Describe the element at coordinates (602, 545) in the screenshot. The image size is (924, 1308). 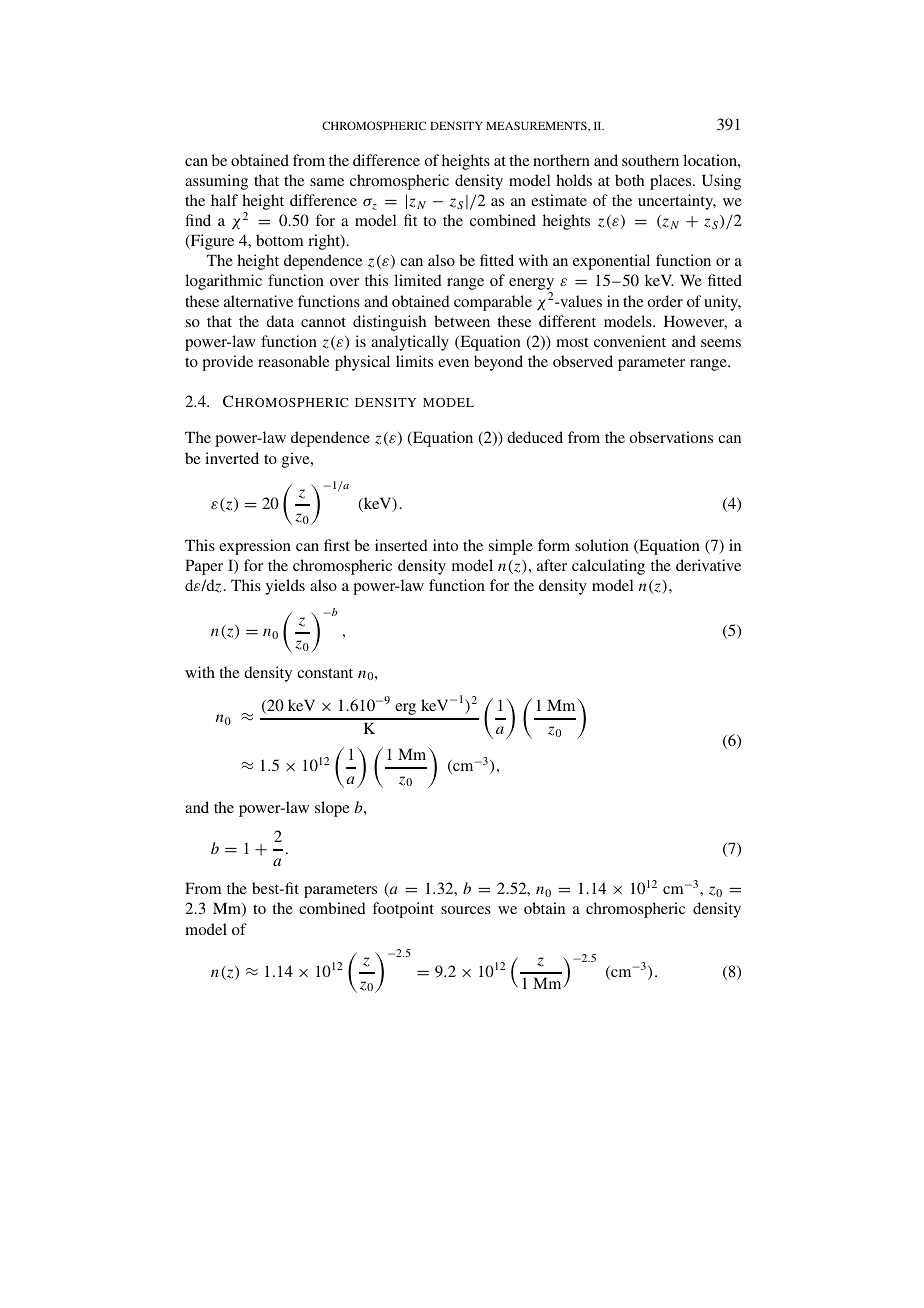
I see `solution` at that location.
